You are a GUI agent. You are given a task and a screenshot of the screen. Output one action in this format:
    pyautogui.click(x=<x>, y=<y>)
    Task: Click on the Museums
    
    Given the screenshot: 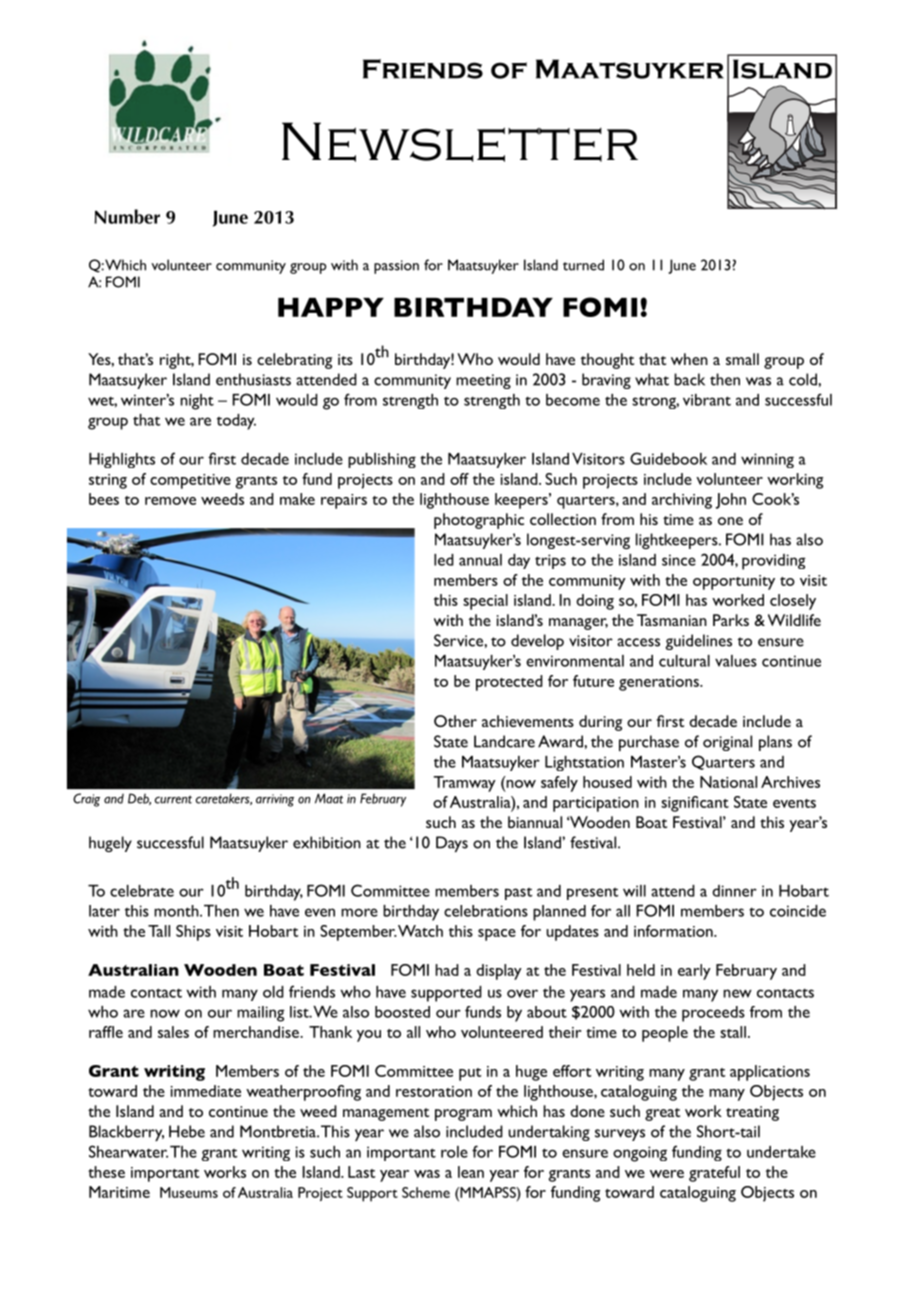 What is the action you would take?
    pyautogui.click(x=189, y=1192)
